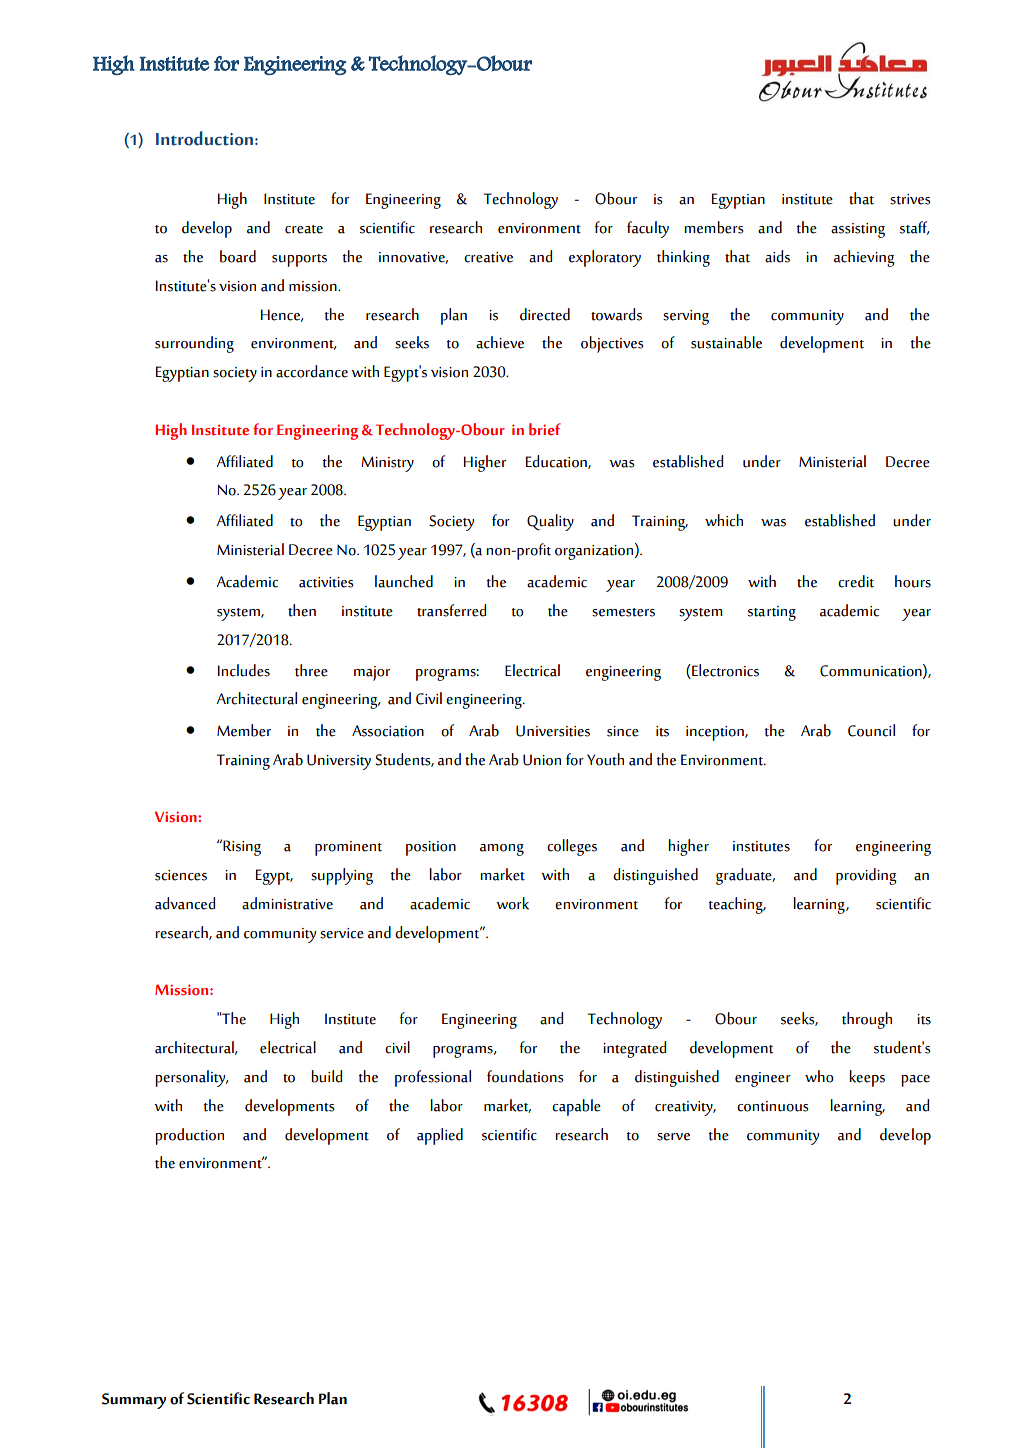 Image resolution: width=1024 pixels, height=1448 pixels. Describe the element at coordinates (302, 610) in the screenshot. I see `then` at that location.
